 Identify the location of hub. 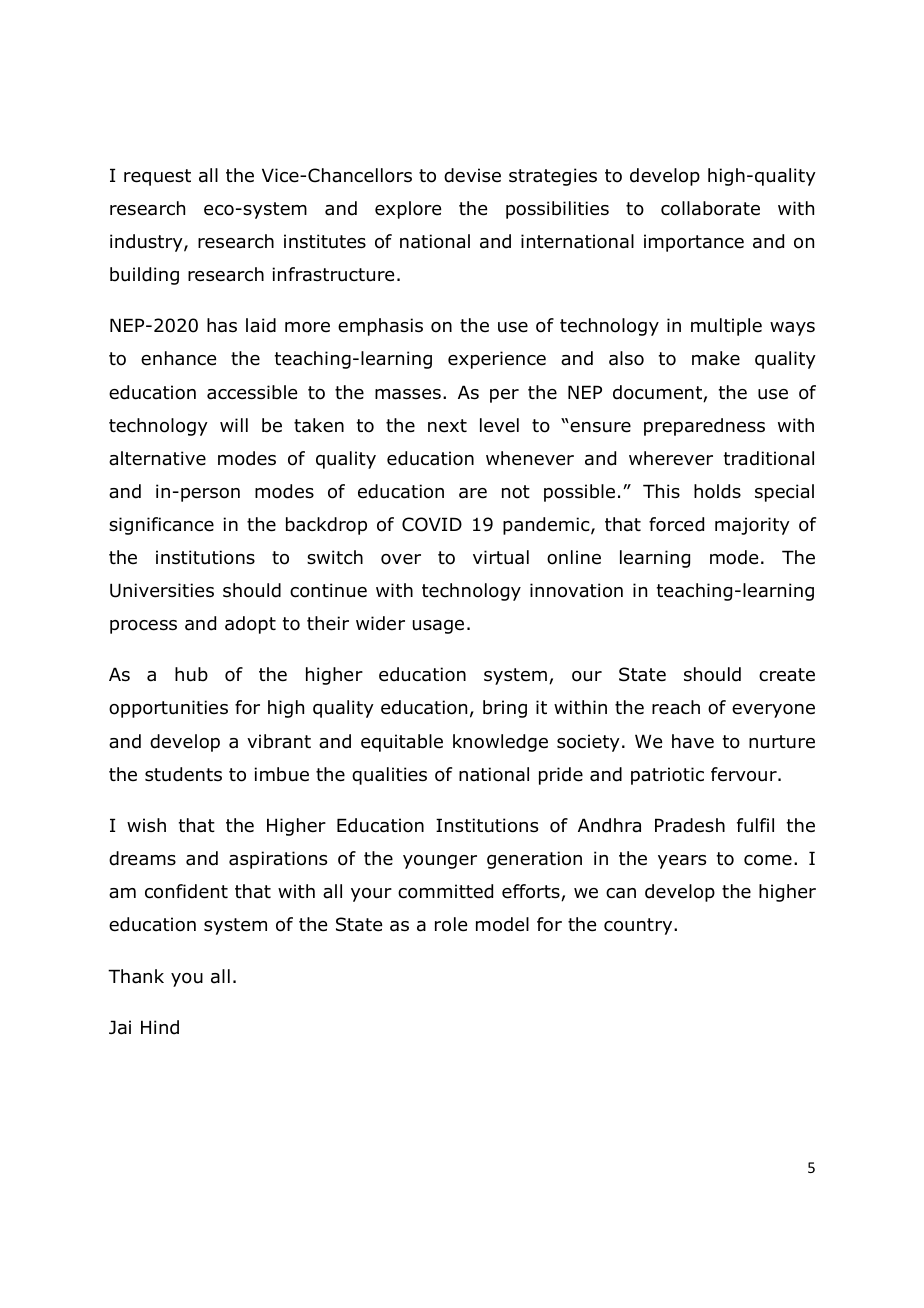
(191, 674).
